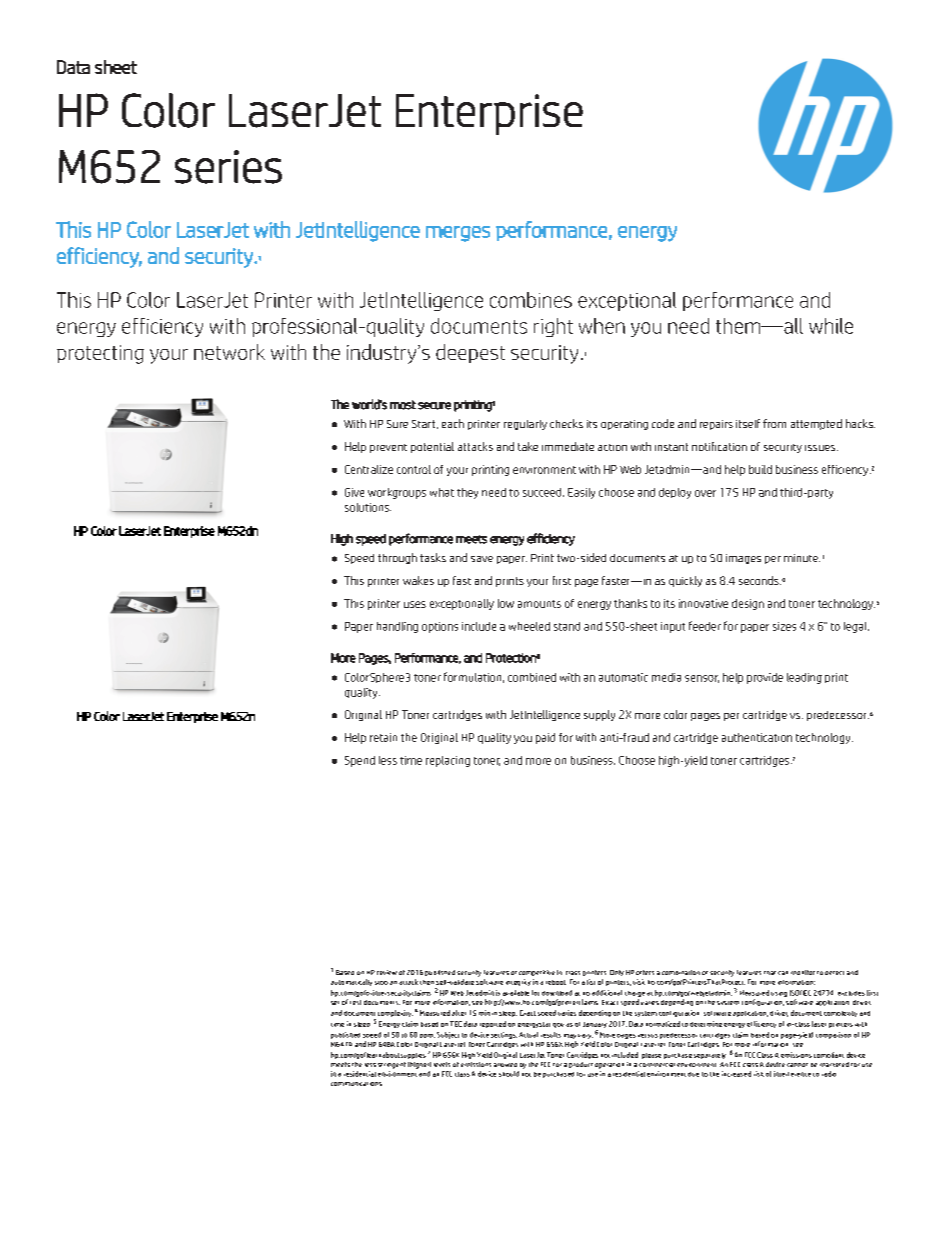  Describe the element at coordinates (803, 972) in the screenshot. I see `monitor` at that location.
